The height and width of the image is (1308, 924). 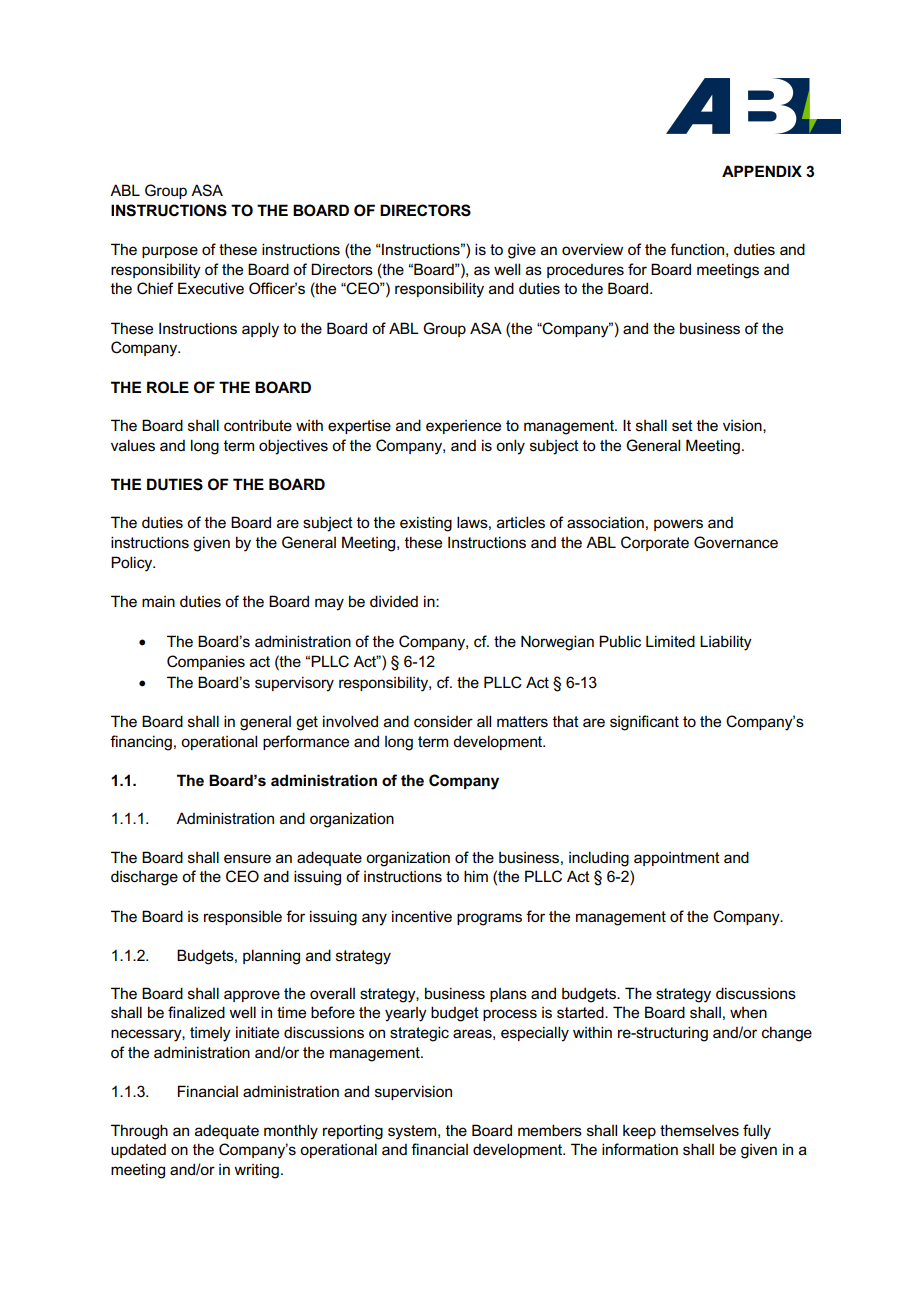 What do you see at coordinates (258, 425) in the image?
I see `contribute` at bounding box center [258, 425].
